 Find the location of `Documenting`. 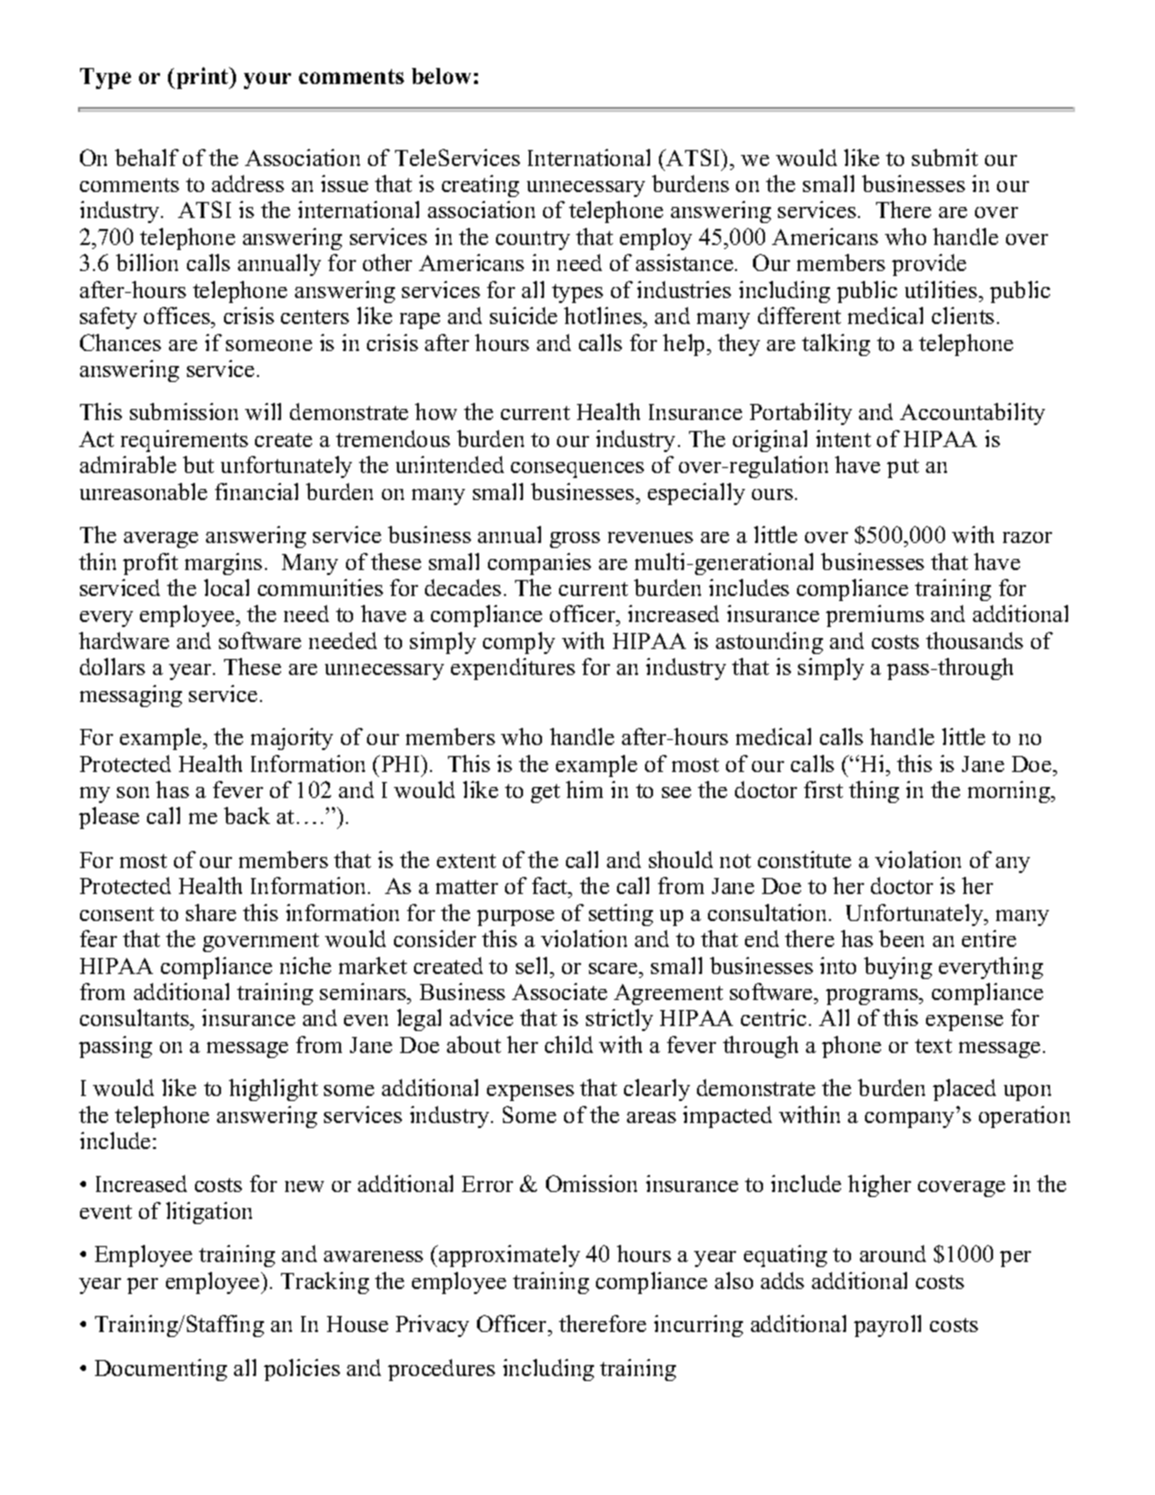

Documenting is located at coordinates (161, 1370).
